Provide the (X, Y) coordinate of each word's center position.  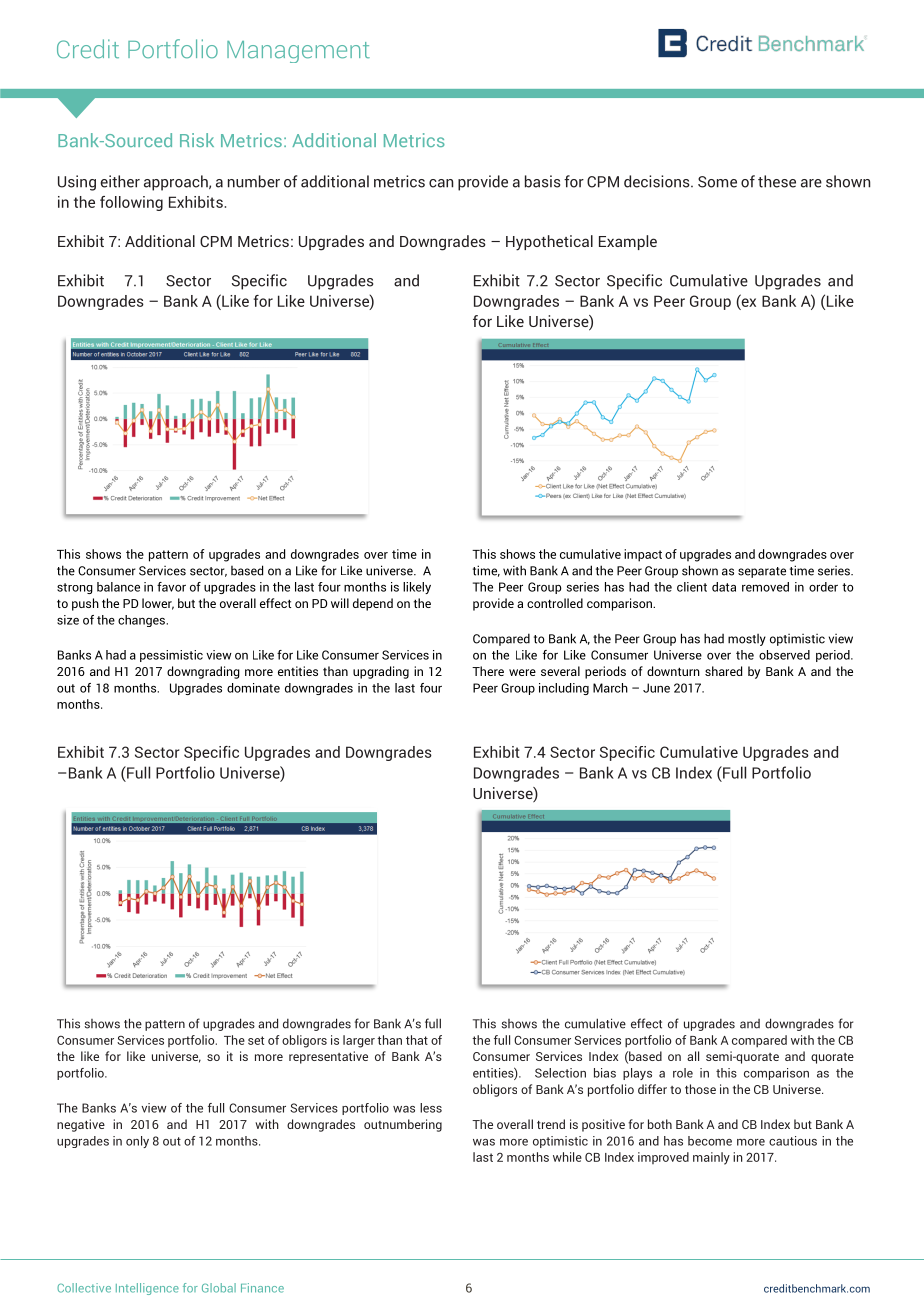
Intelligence (147, 1289)
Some (717, 182)
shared (723, 671)
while (567, 1157)
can (441, 183)
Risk (197, 140)
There (488, 671)
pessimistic (171, 656)
